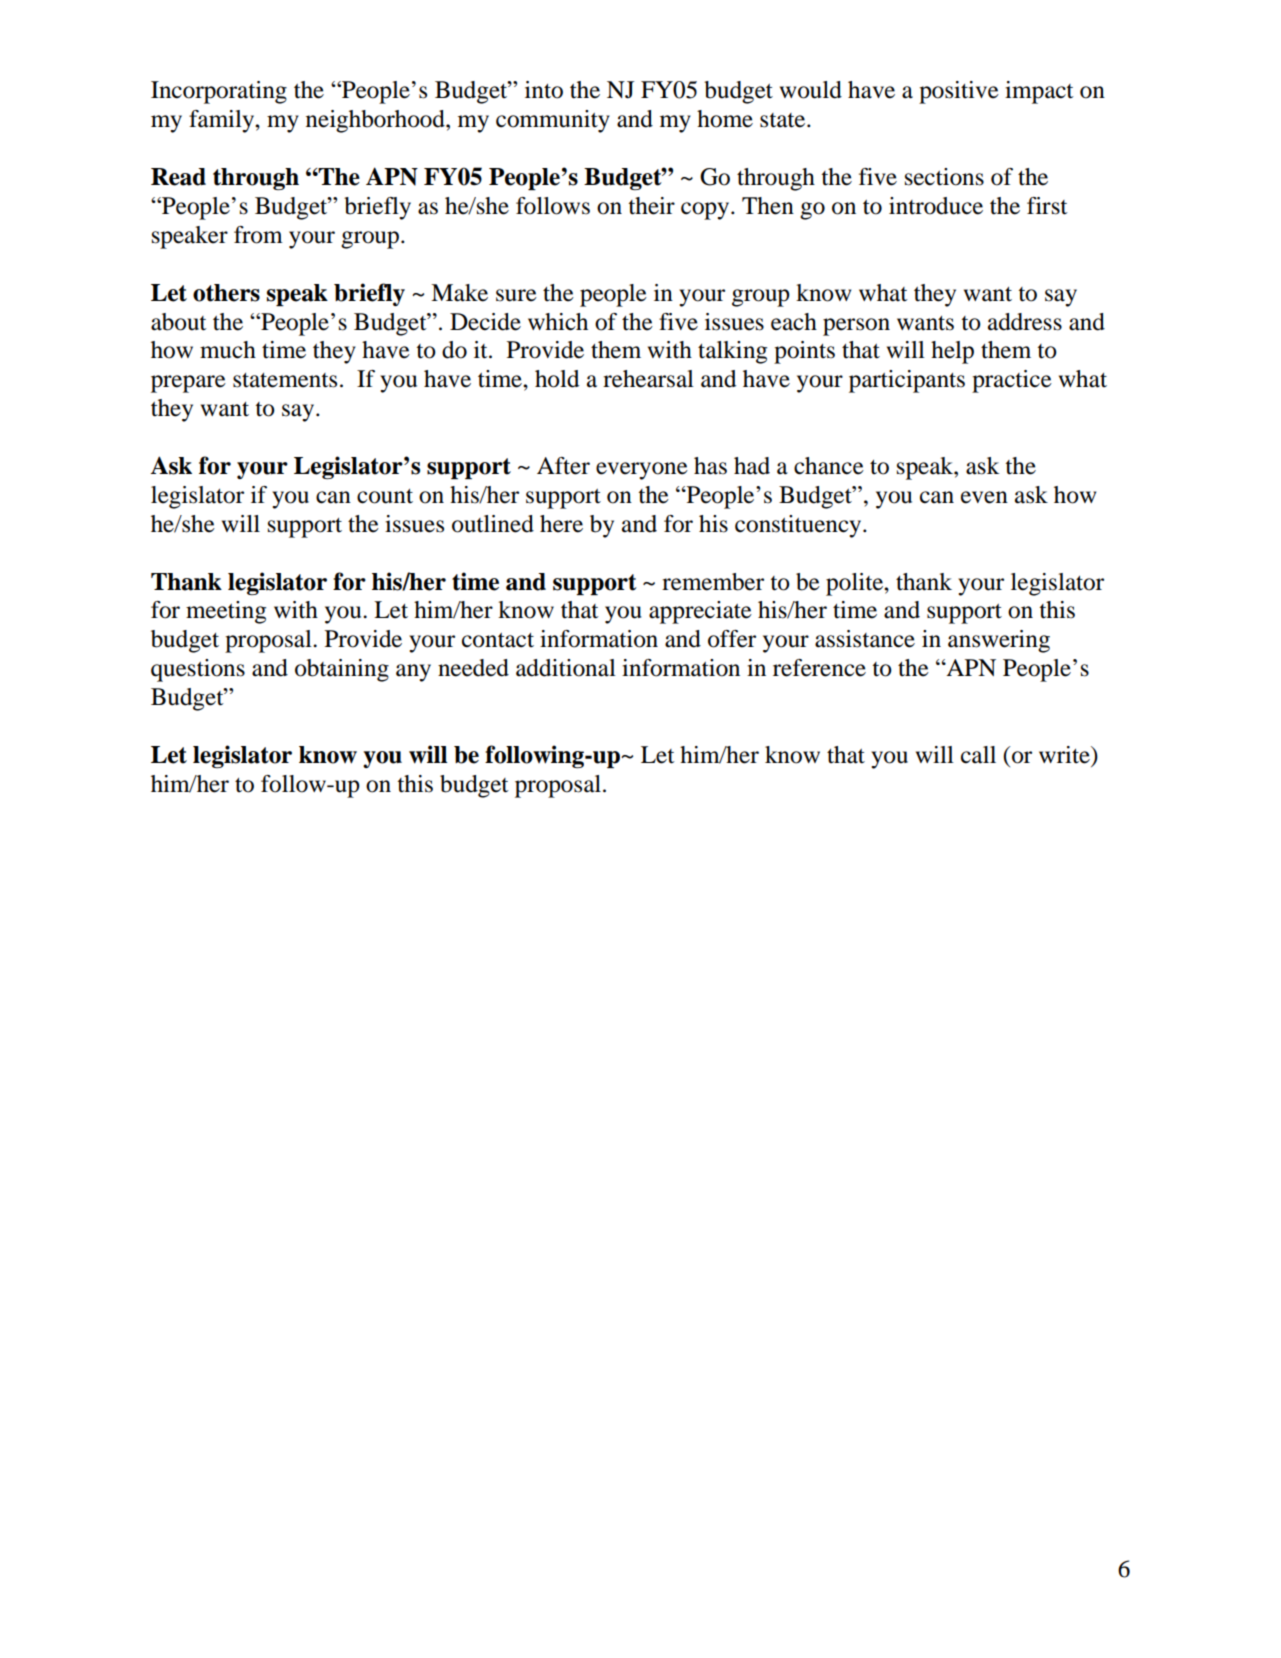 The height and width of the screenshot is (1658, 1281). Describe the element at coordinates (855, 584) in the screenshot. I see `polite` at that location.
